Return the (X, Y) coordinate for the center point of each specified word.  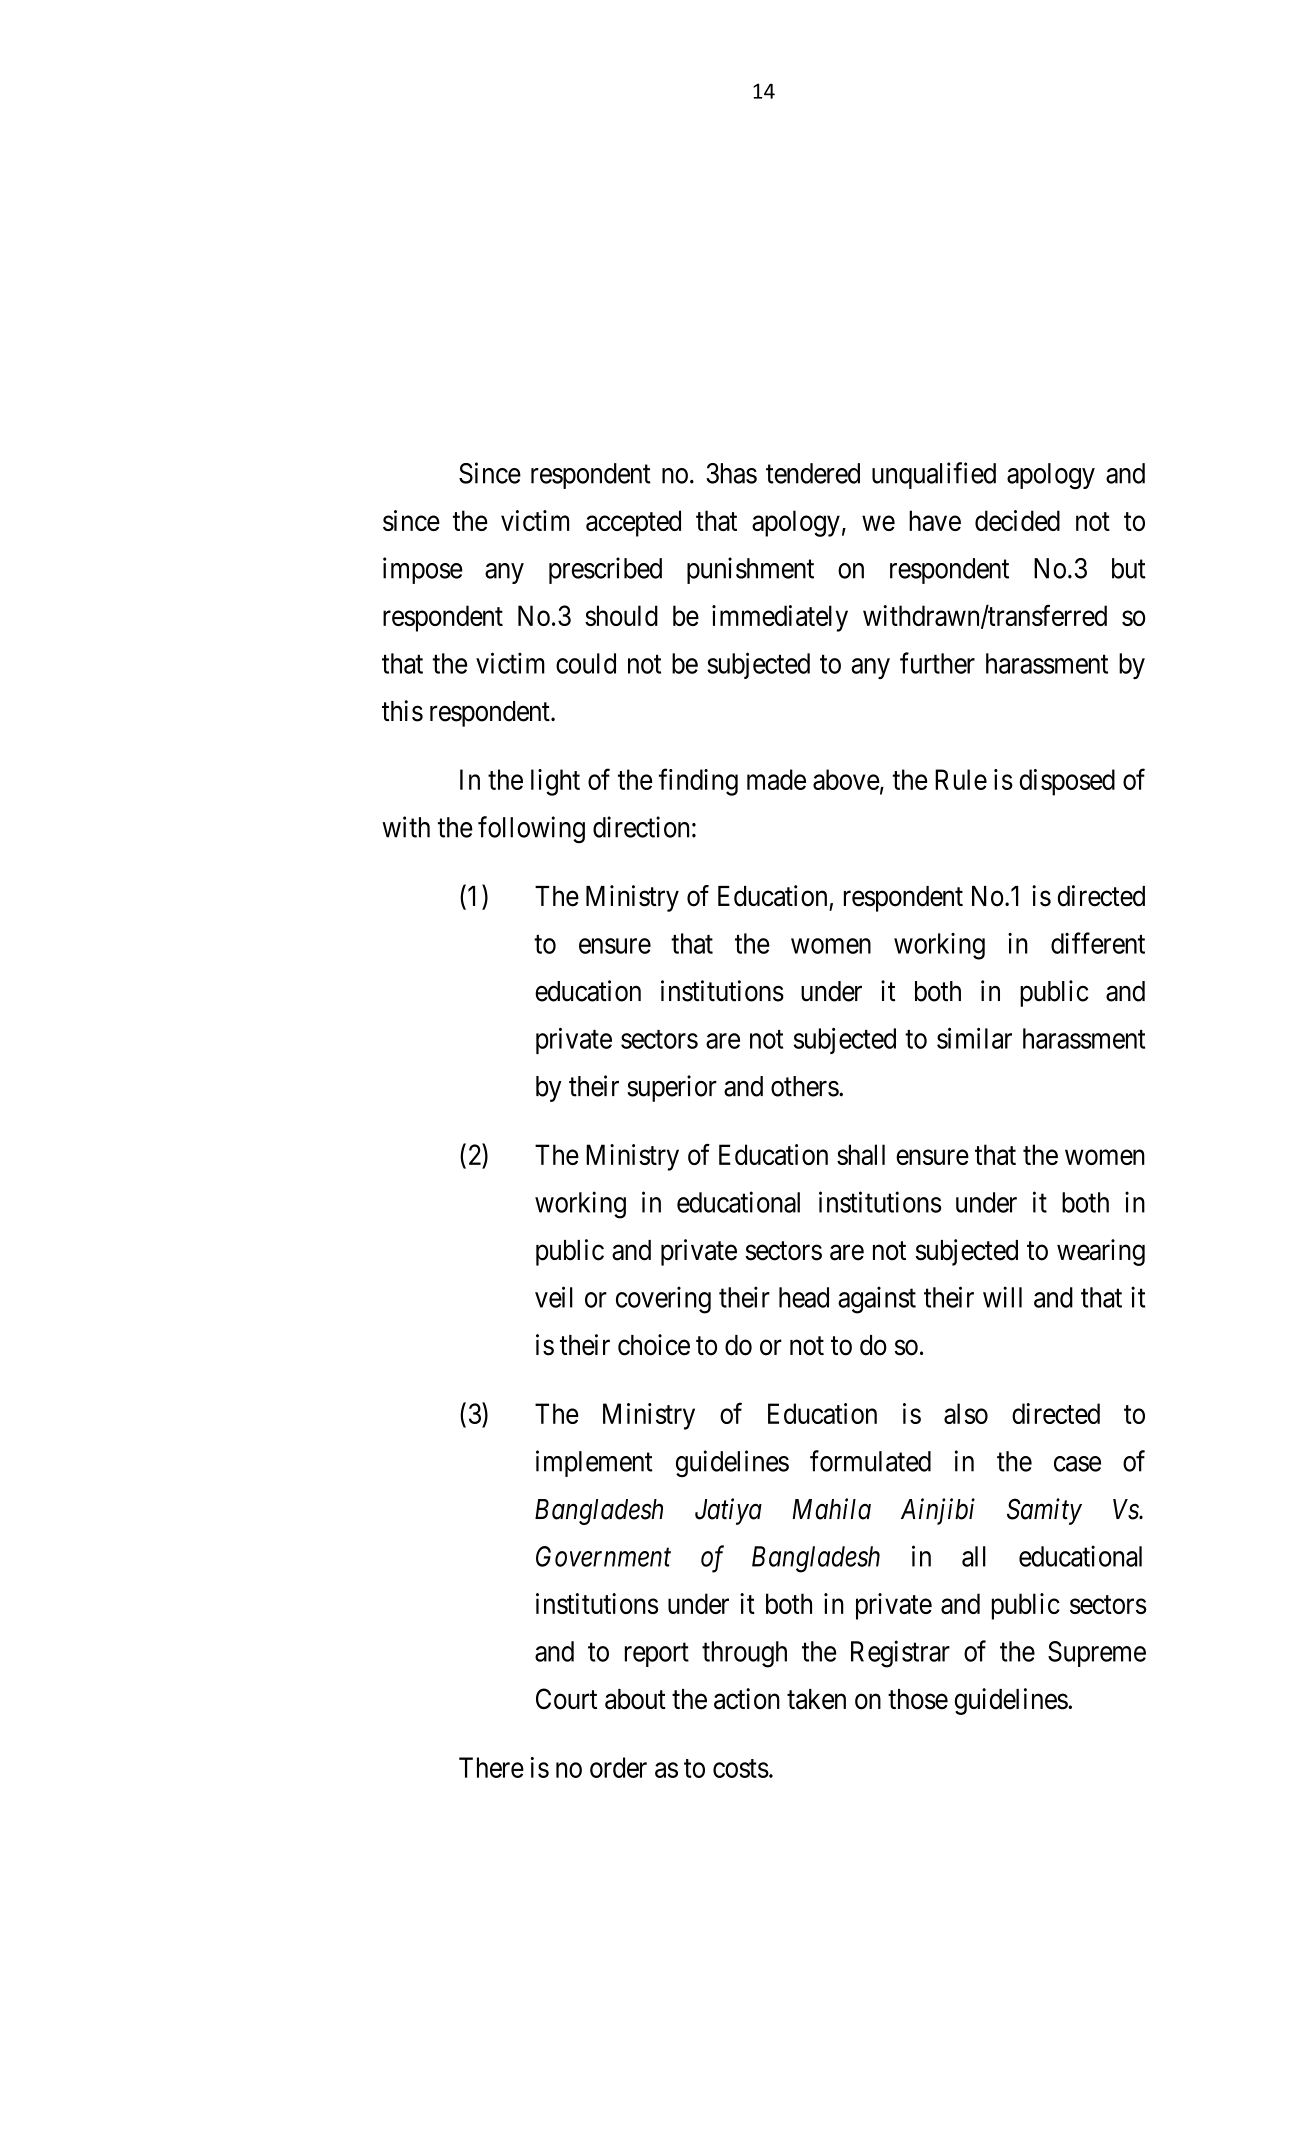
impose (423, 570)
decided (1017, 520)
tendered (813, 473)
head (804, 1297)
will (1002, 1297)
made (776, 779)
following (531, 829)
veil (554, 1297)
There (491, 1767)
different (1098, 943)
